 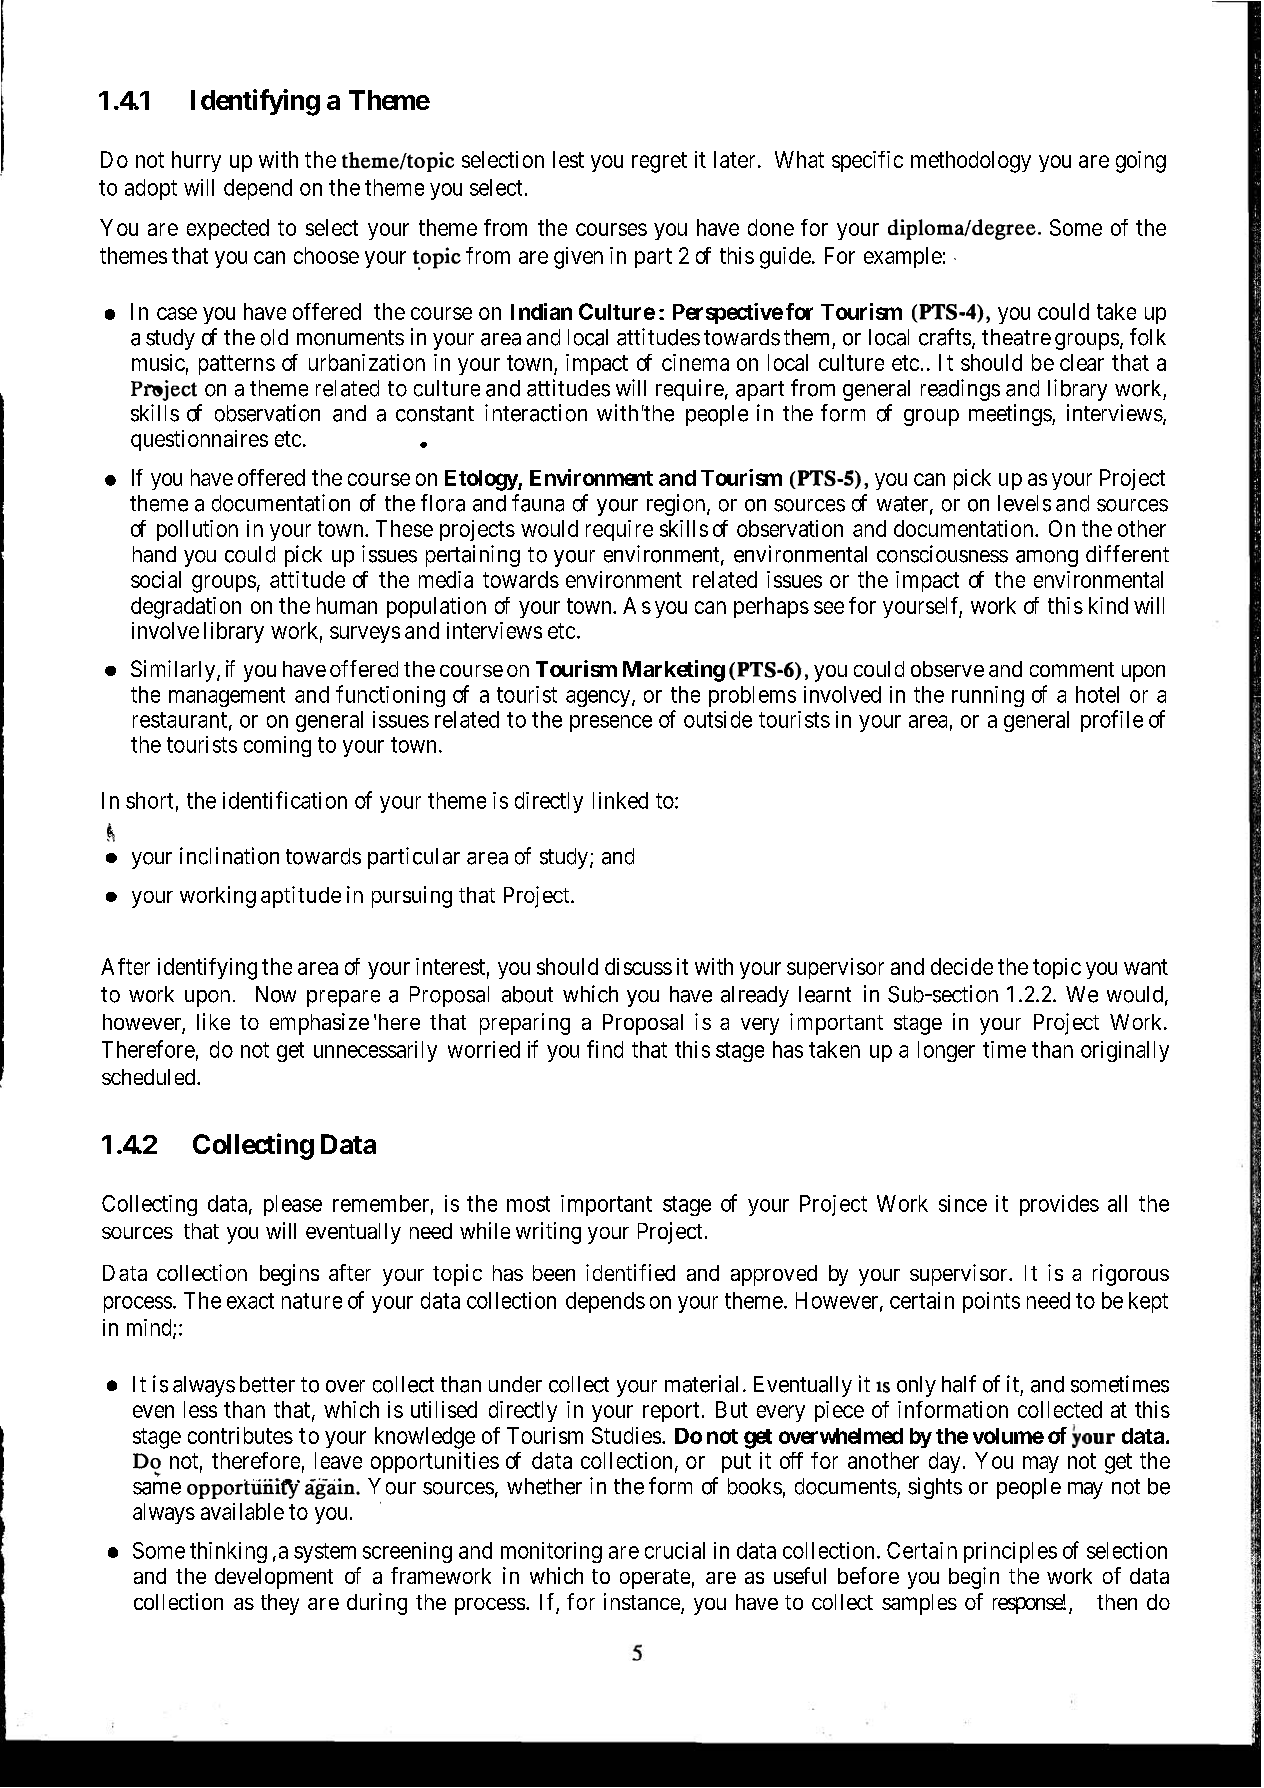 I want to click on methodology, so click(x=971, y=162).
